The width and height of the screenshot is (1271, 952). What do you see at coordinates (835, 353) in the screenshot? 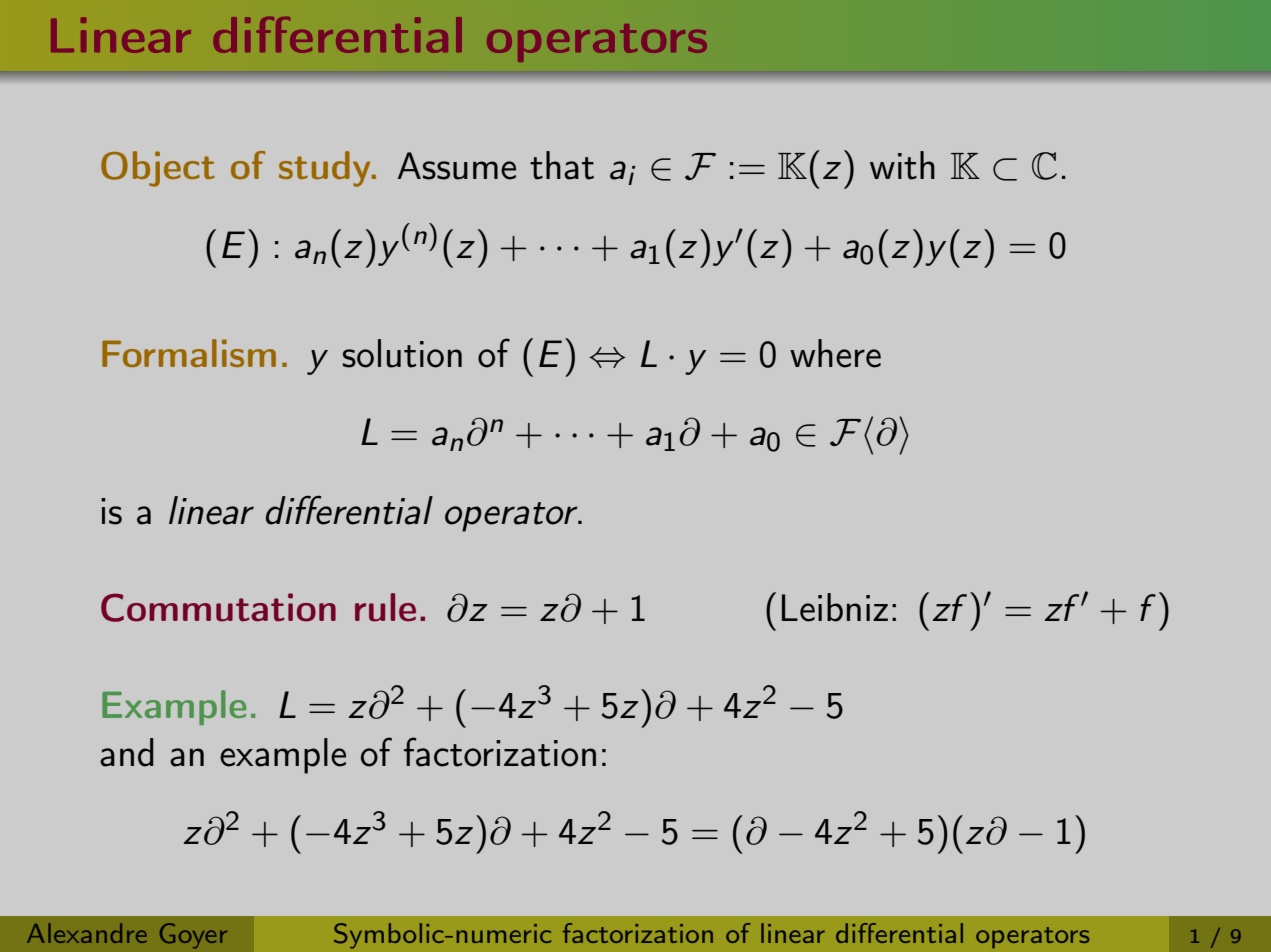
I see `where` at bounding box center [835, 353].
